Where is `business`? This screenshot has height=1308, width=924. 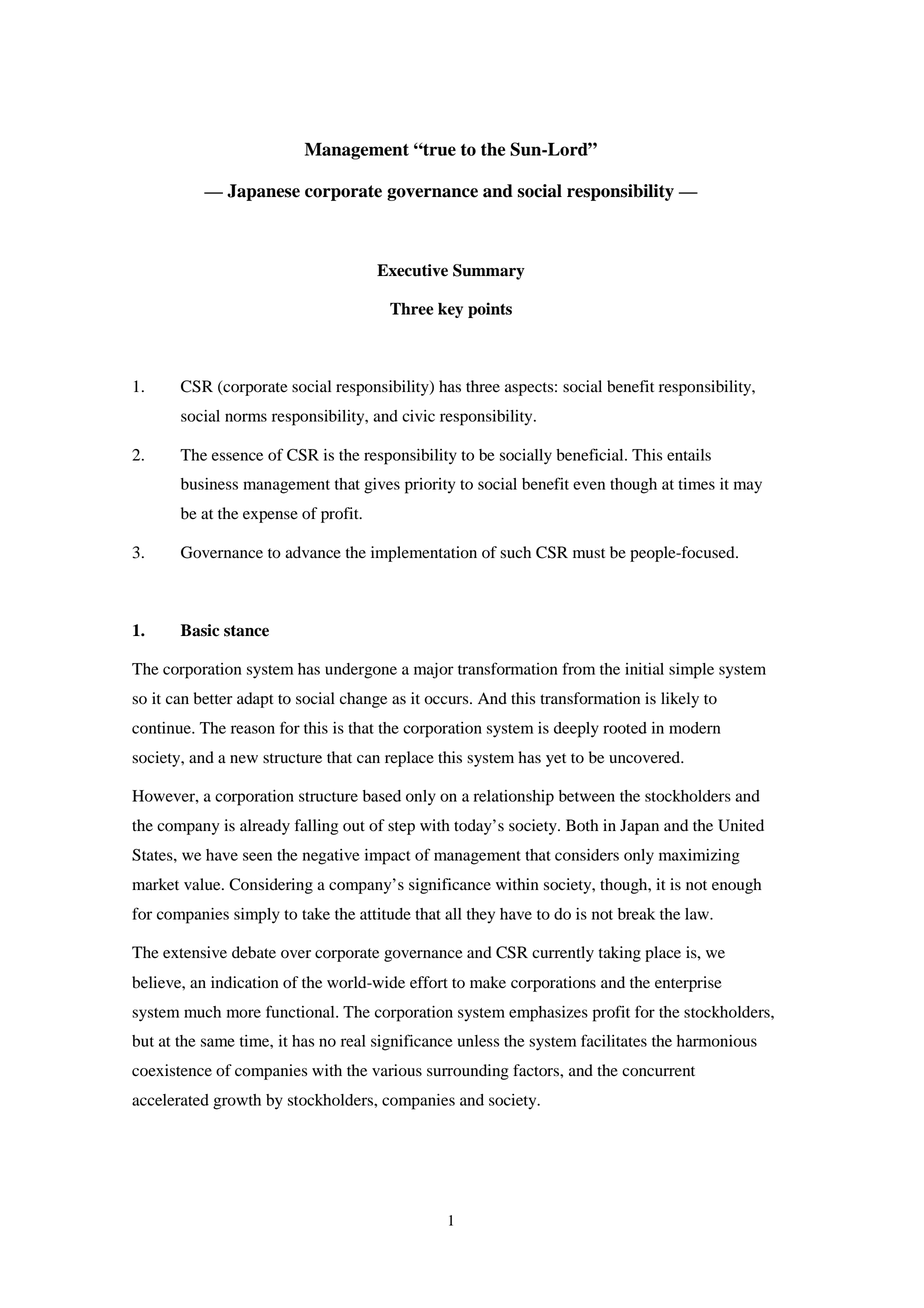
business is located at coordinates (209, 484).
